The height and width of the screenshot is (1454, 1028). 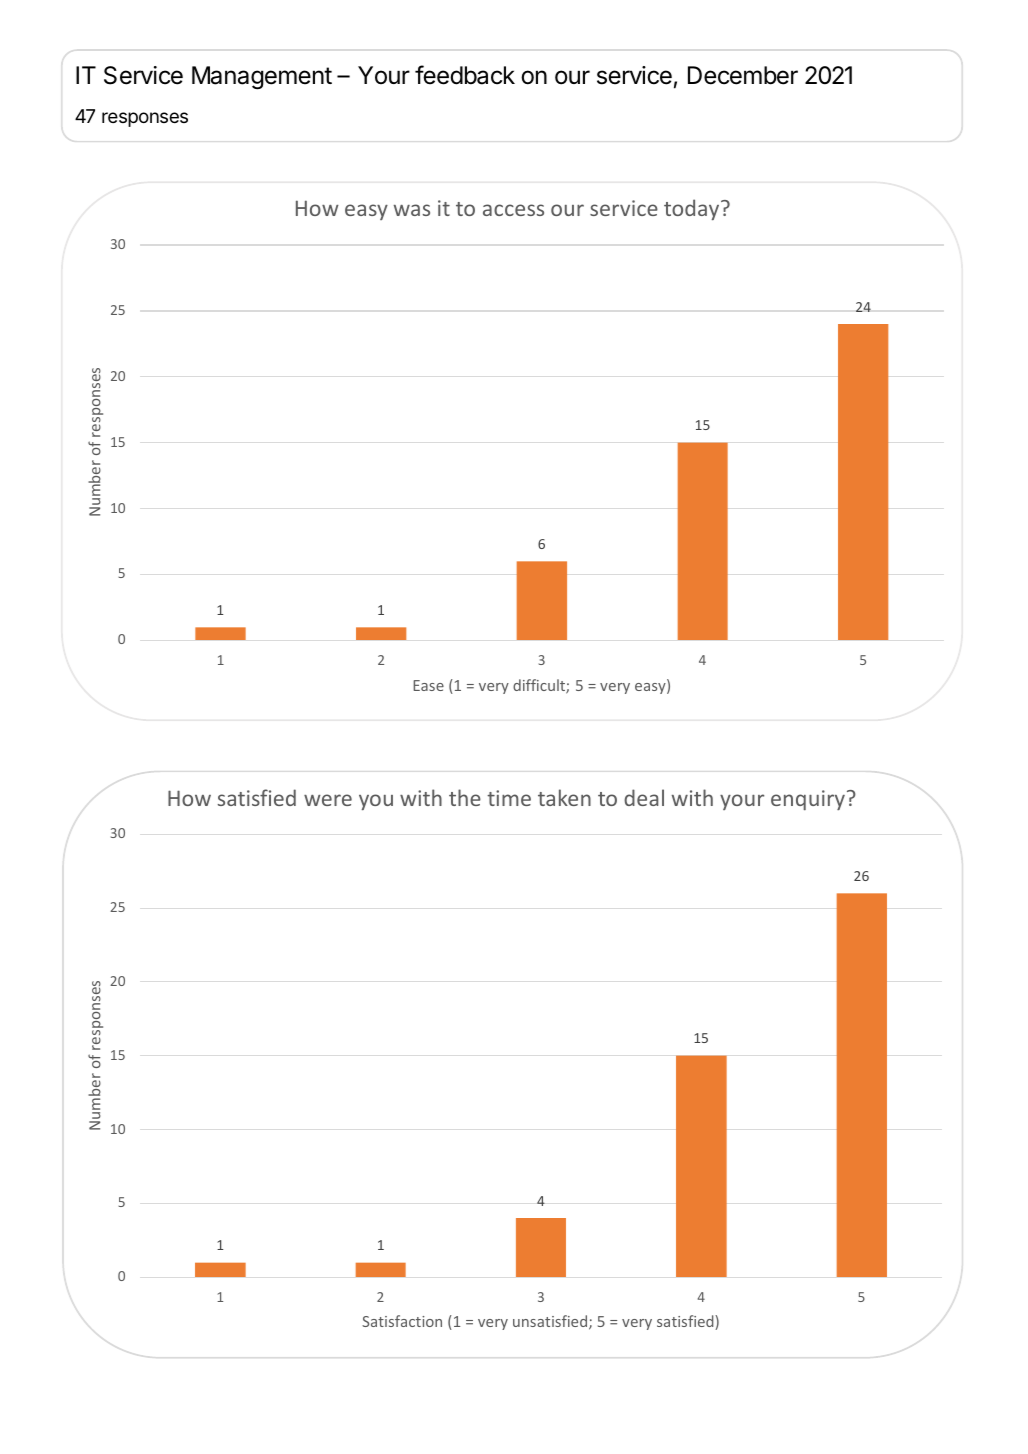 What do you see at coordinates (465, 75) in the screenshot?
I see `feedback` at bounding box center [465, 75].
